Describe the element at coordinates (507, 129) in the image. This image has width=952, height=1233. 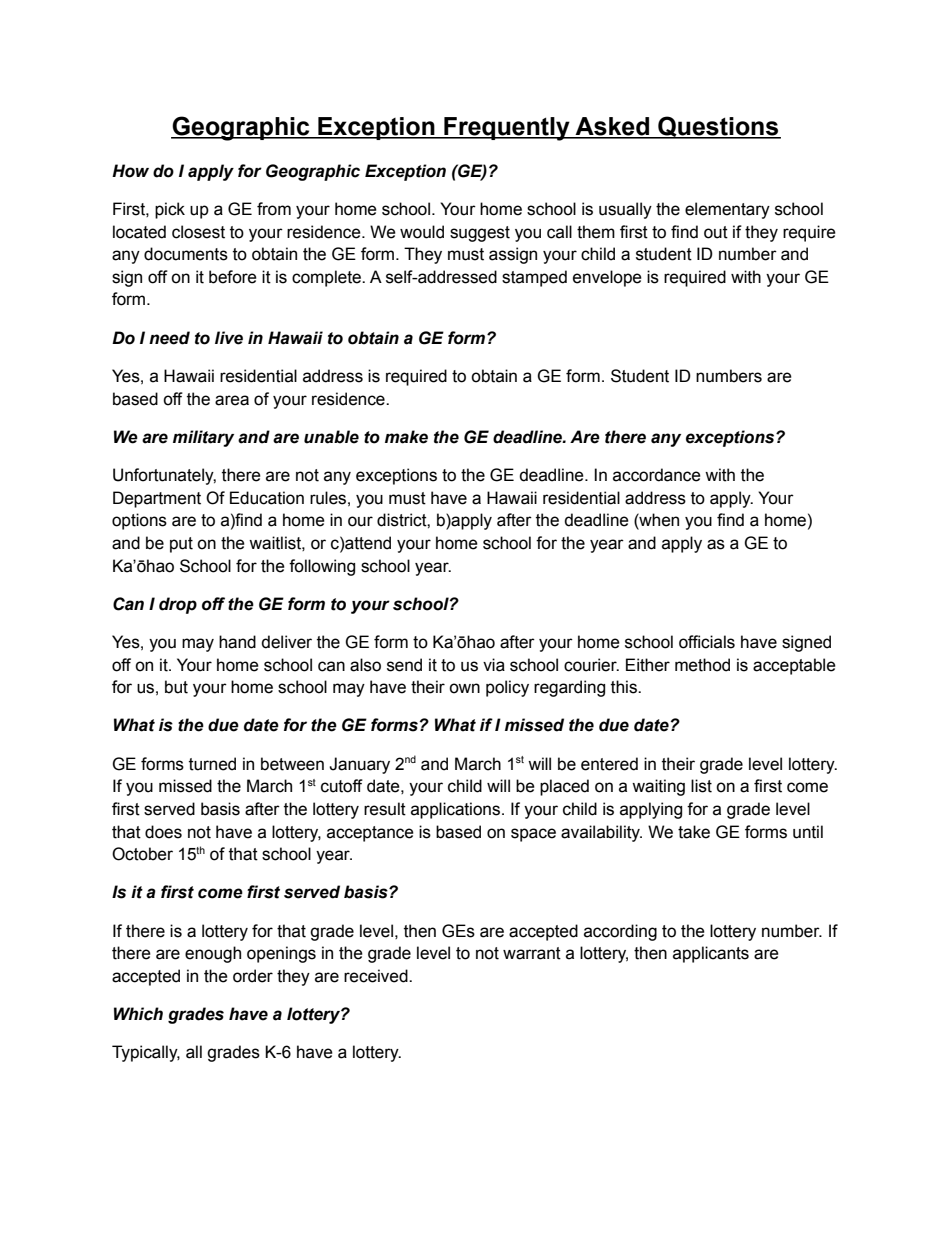
I see `Frequently` at that location.
